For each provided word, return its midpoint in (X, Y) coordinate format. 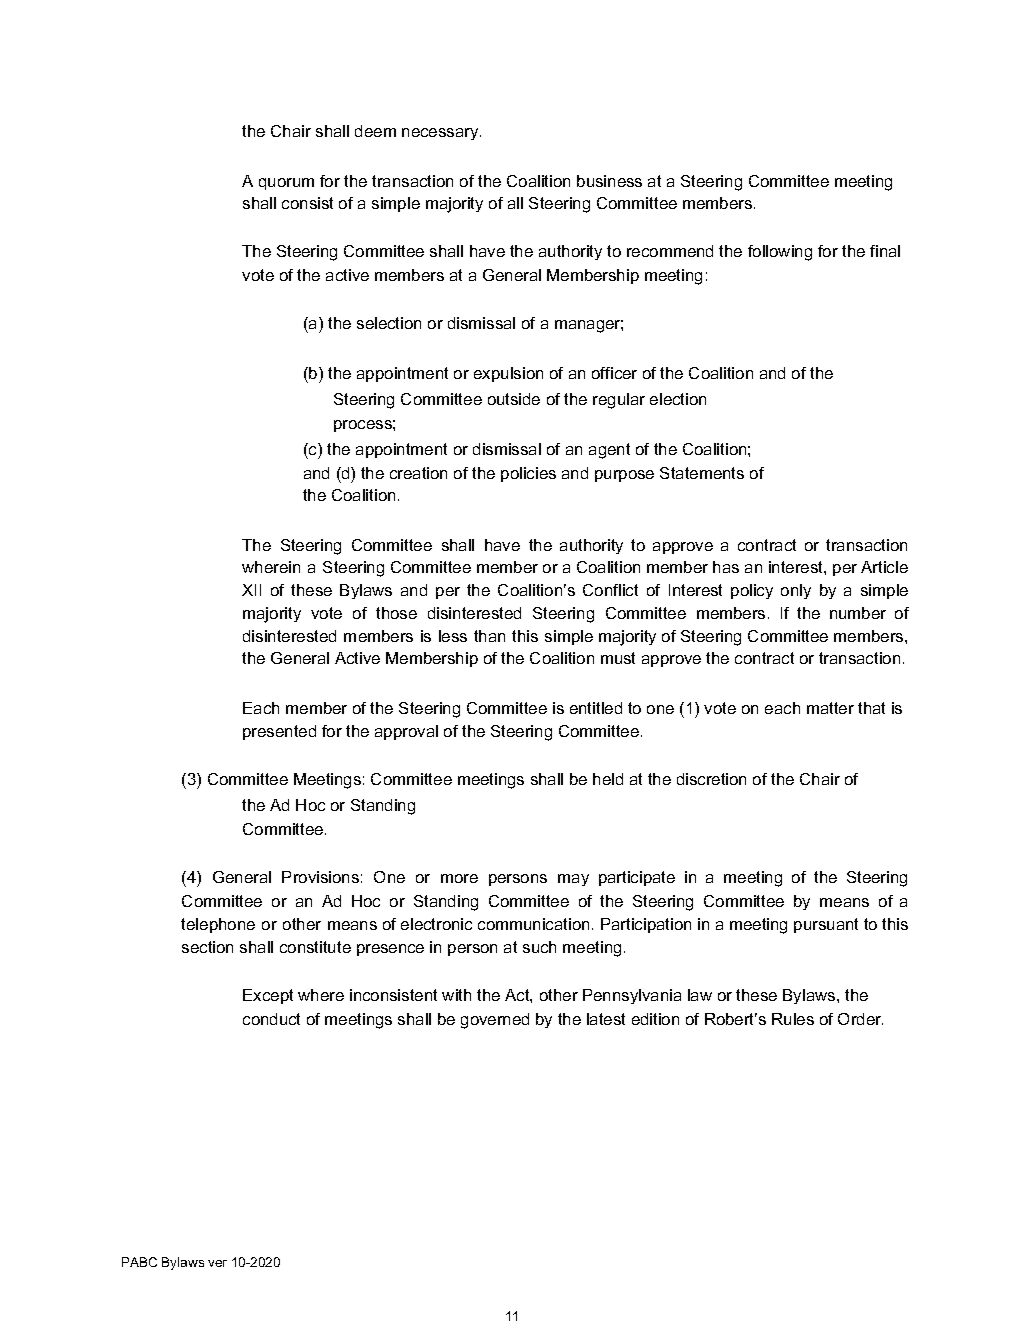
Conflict (610, 590)
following (780, 253)
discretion (711, 779)
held (608, 779)
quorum (286, 184)
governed (495, 1021)
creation (418, 473)
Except (268, 996)
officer (614, 373)
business (609, 181)
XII (251, 590)
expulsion (508, 374)
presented (279, 732)
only (796, 591)
